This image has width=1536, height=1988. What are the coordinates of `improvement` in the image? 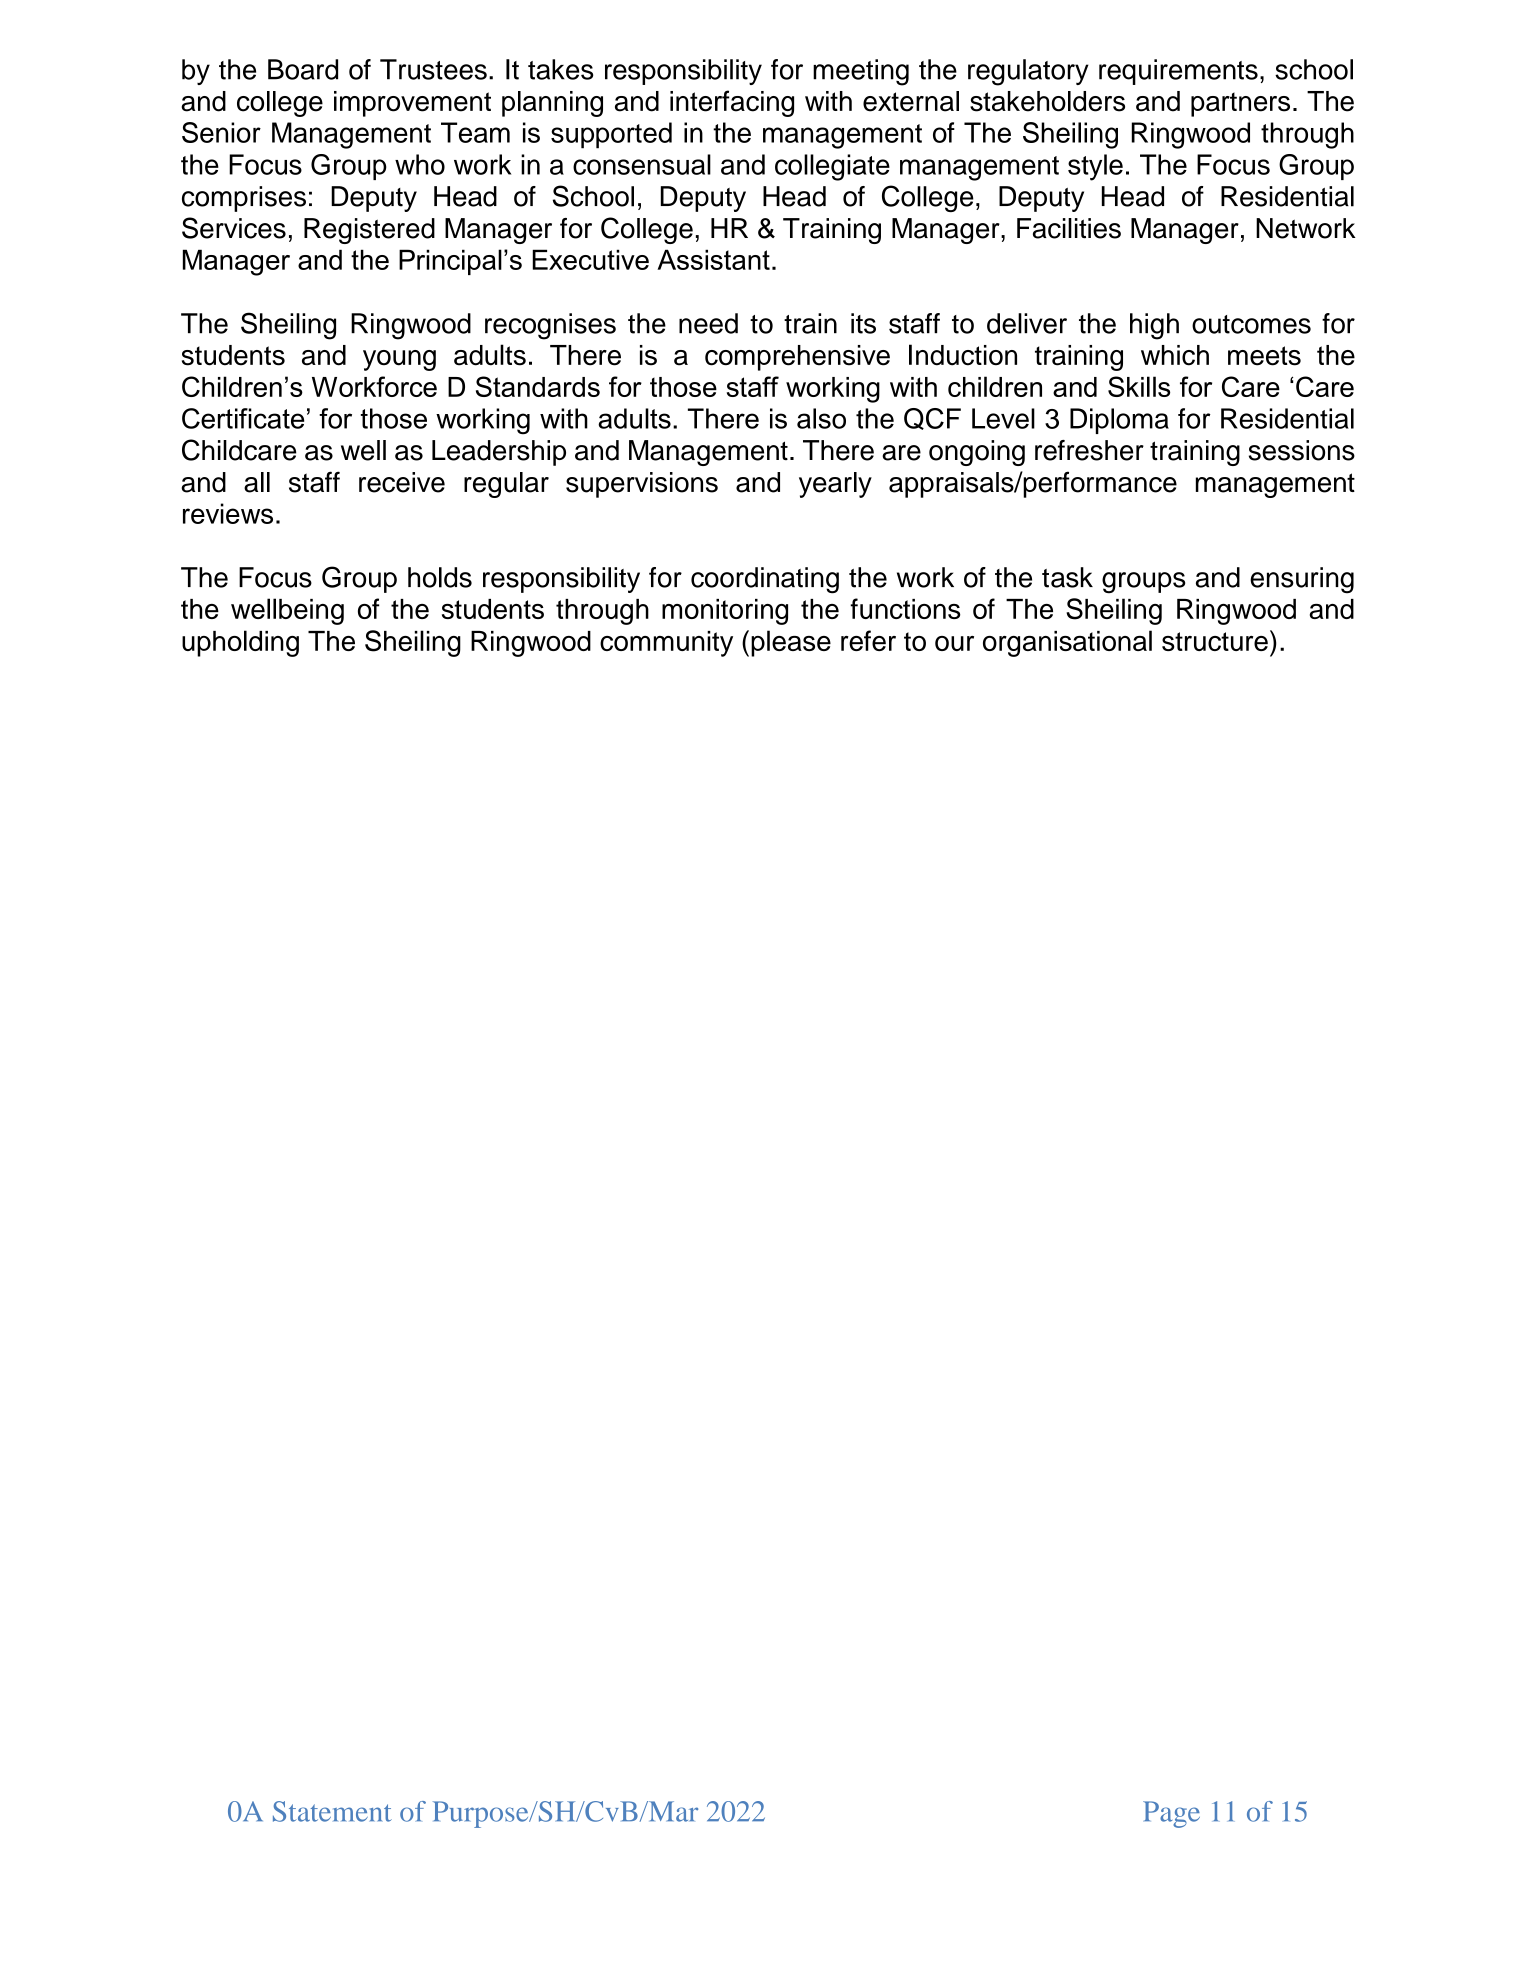 It's located at (412, 104).
